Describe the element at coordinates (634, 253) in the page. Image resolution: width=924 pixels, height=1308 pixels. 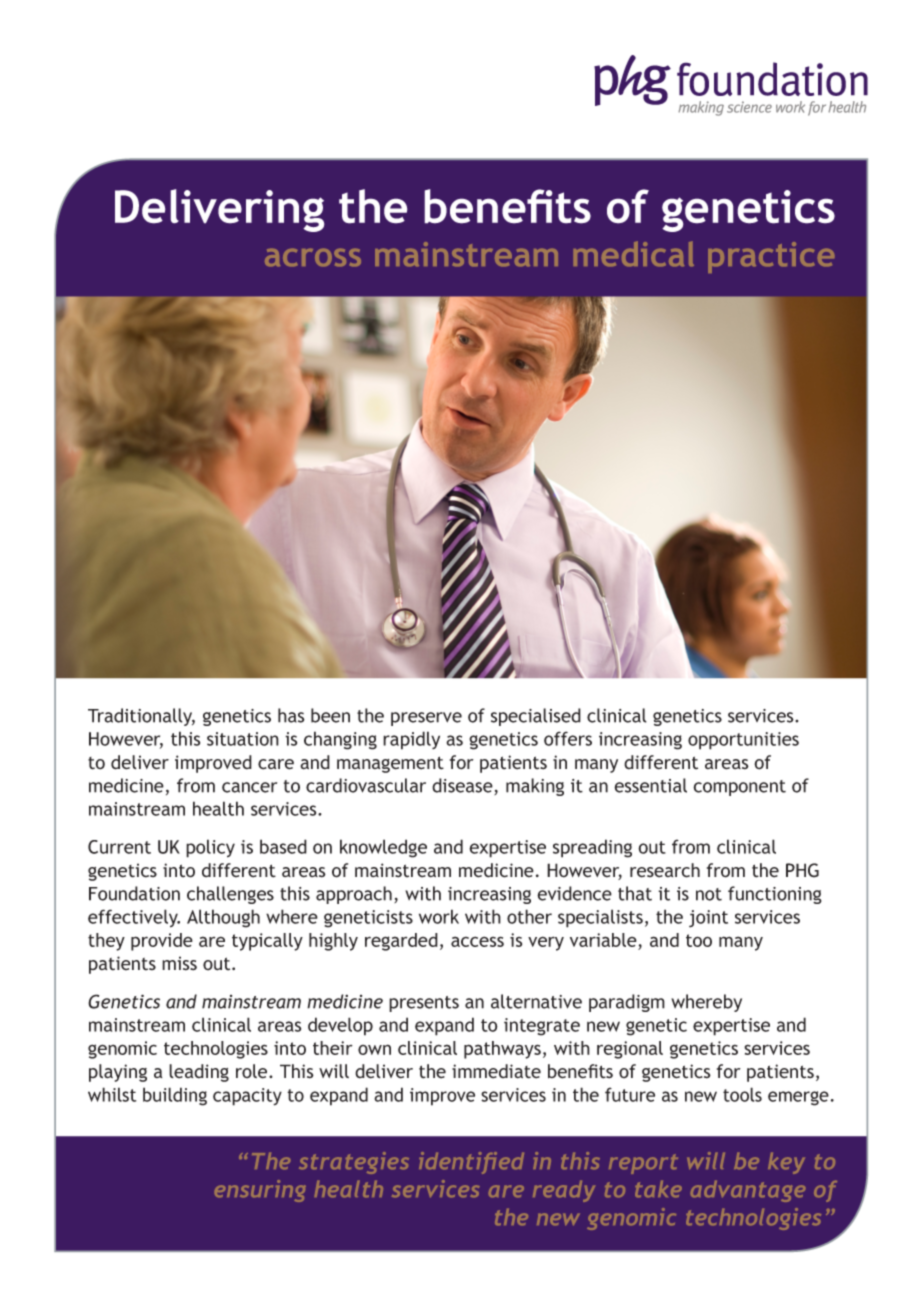
I see `medical` at that location.
